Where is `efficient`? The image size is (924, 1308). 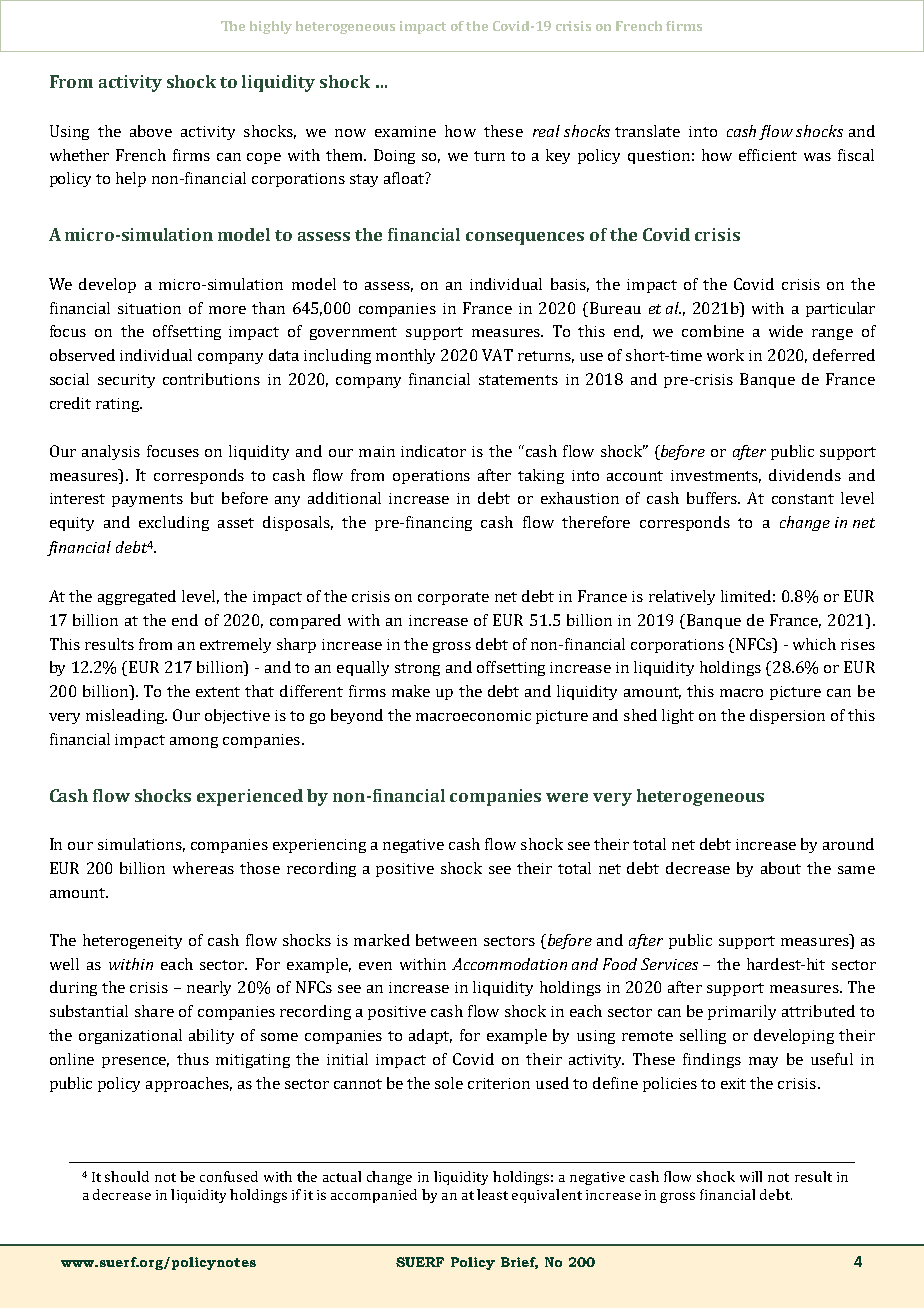
efficient is located at coordinates (768, 155).
